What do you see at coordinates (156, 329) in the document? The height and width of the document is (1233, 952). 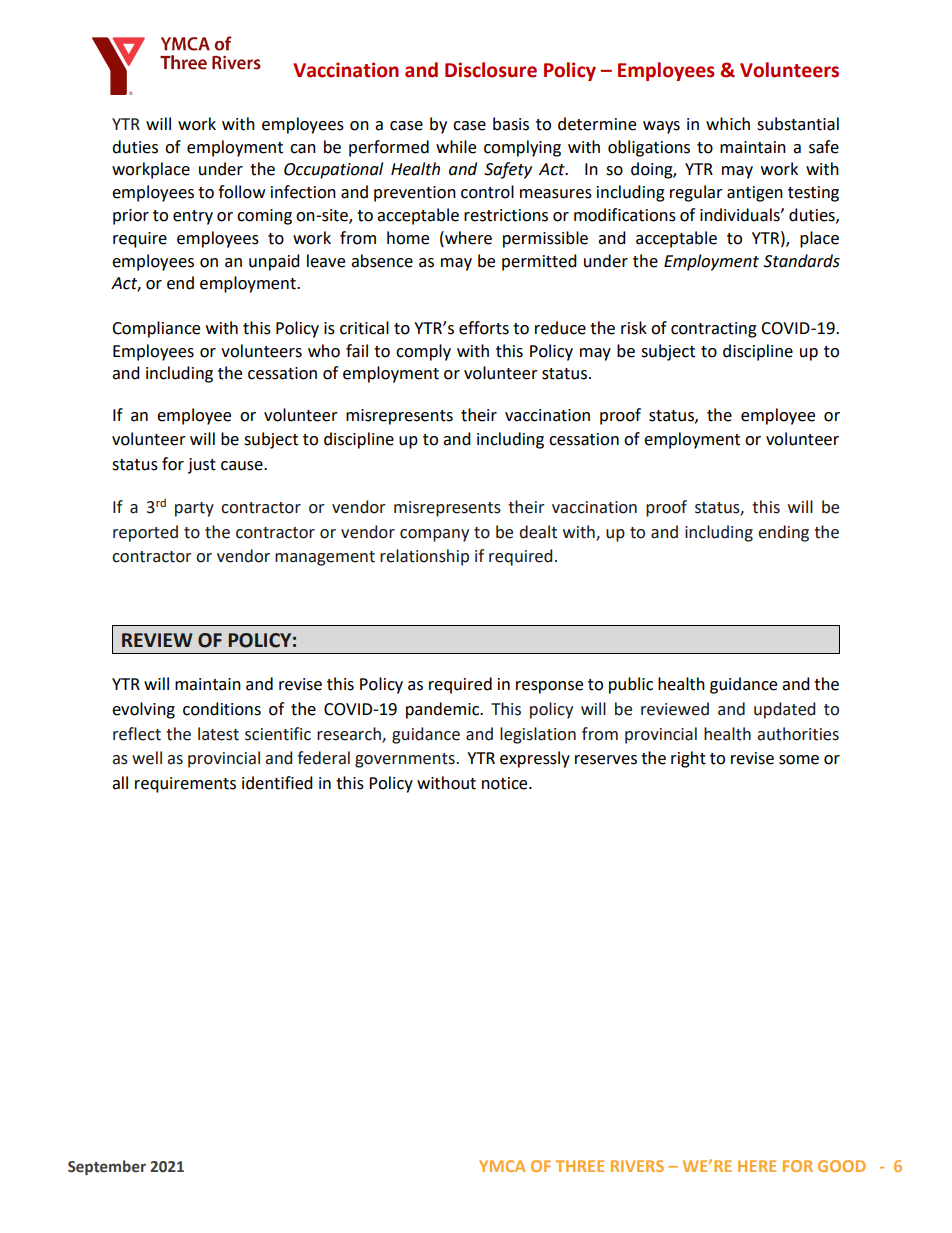 I see `Compliance` at bounding box center [156, 329].
